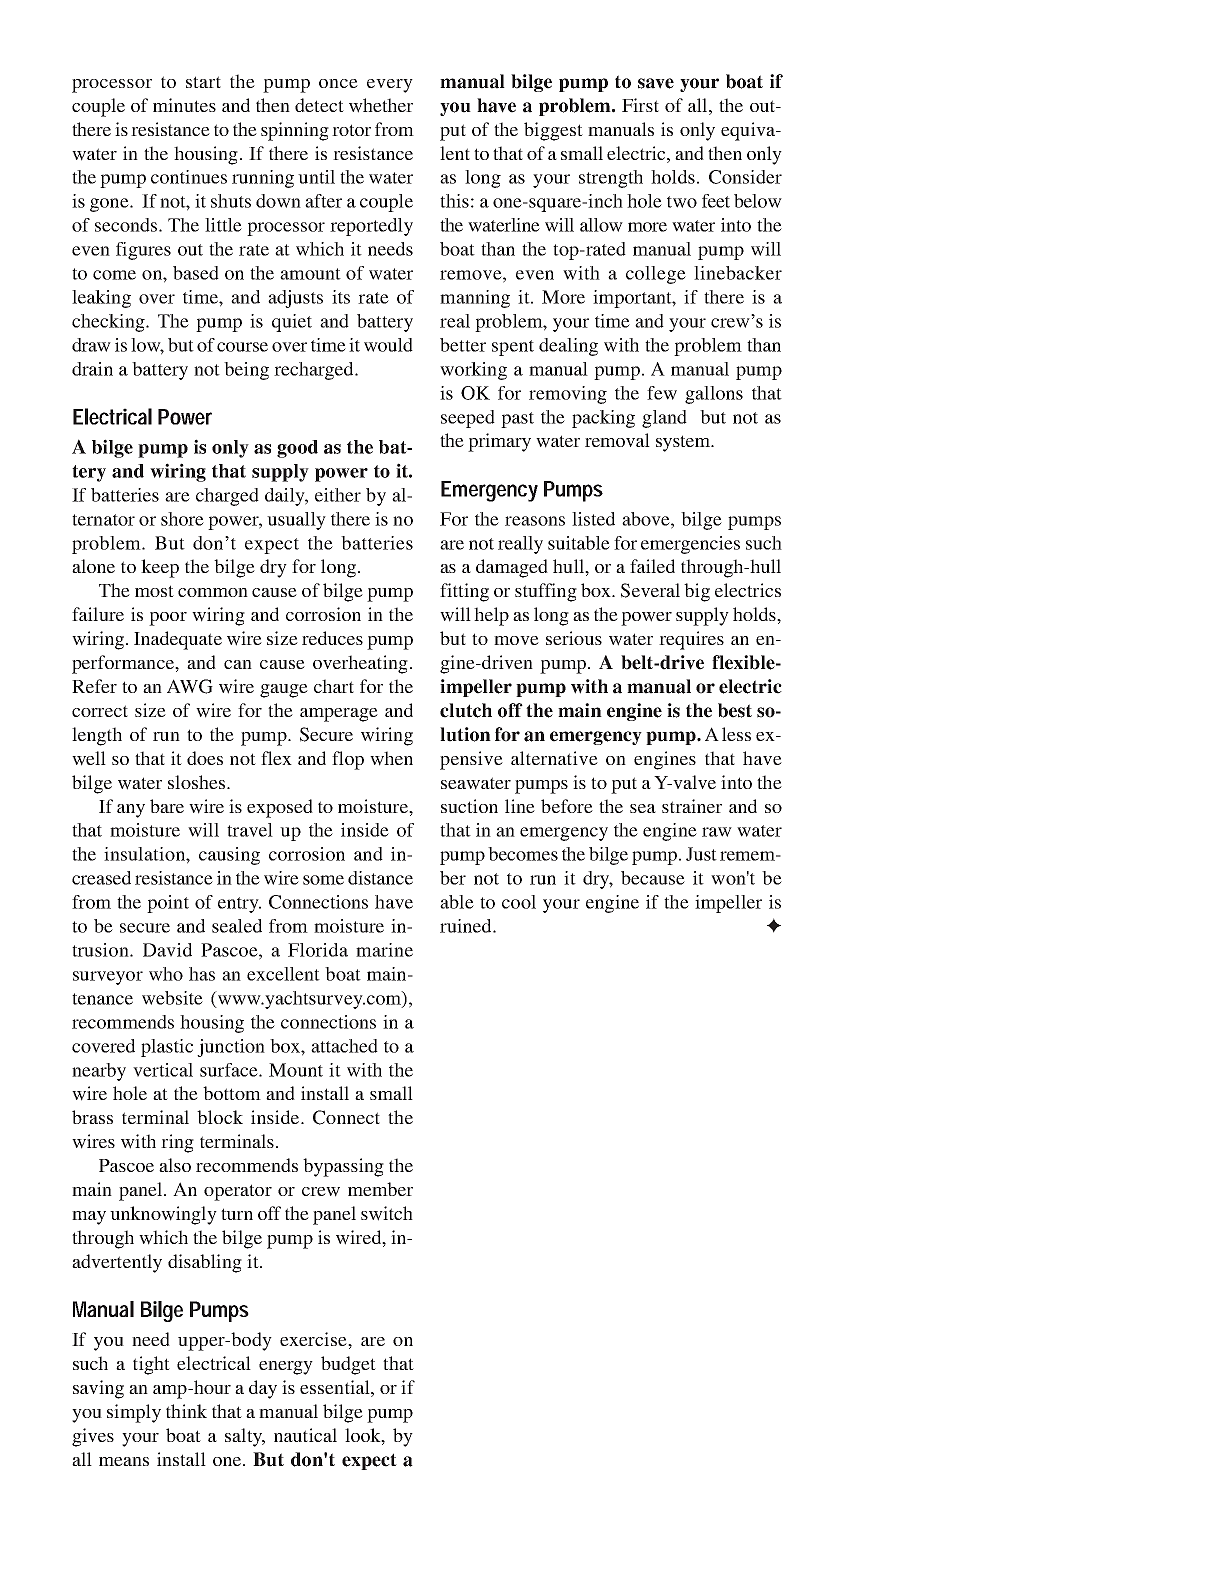 The height and width of the document is (1581, 1222). Describe the element at coordinates (381, 105) in the document. I see `whether` at that location.
